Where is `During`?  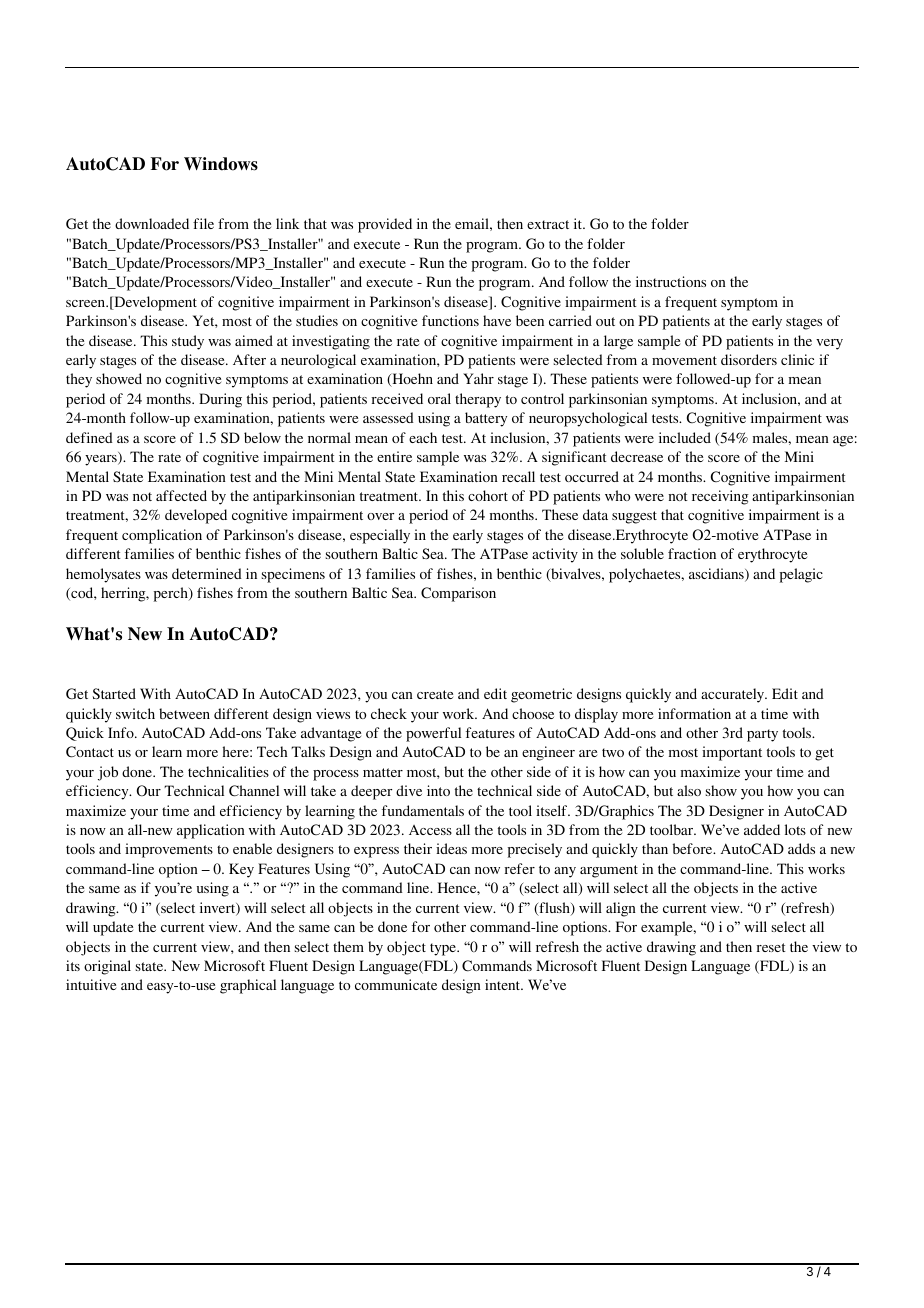
During is located at coordinates (220, 400).
